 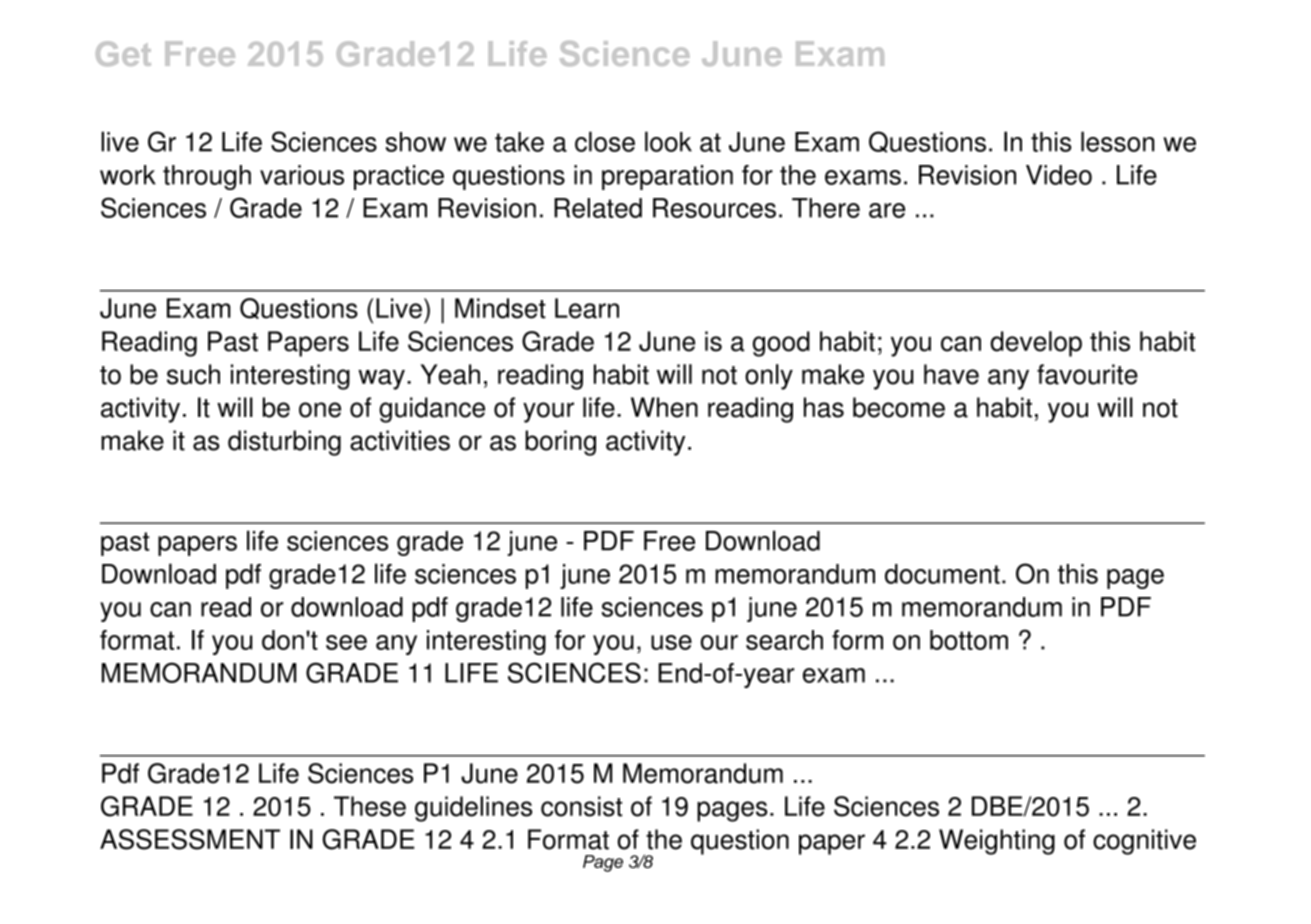 What do you see at coordinates (123, 53) in the screenshot?
I see `Get` at bounding box center [123, 53].
